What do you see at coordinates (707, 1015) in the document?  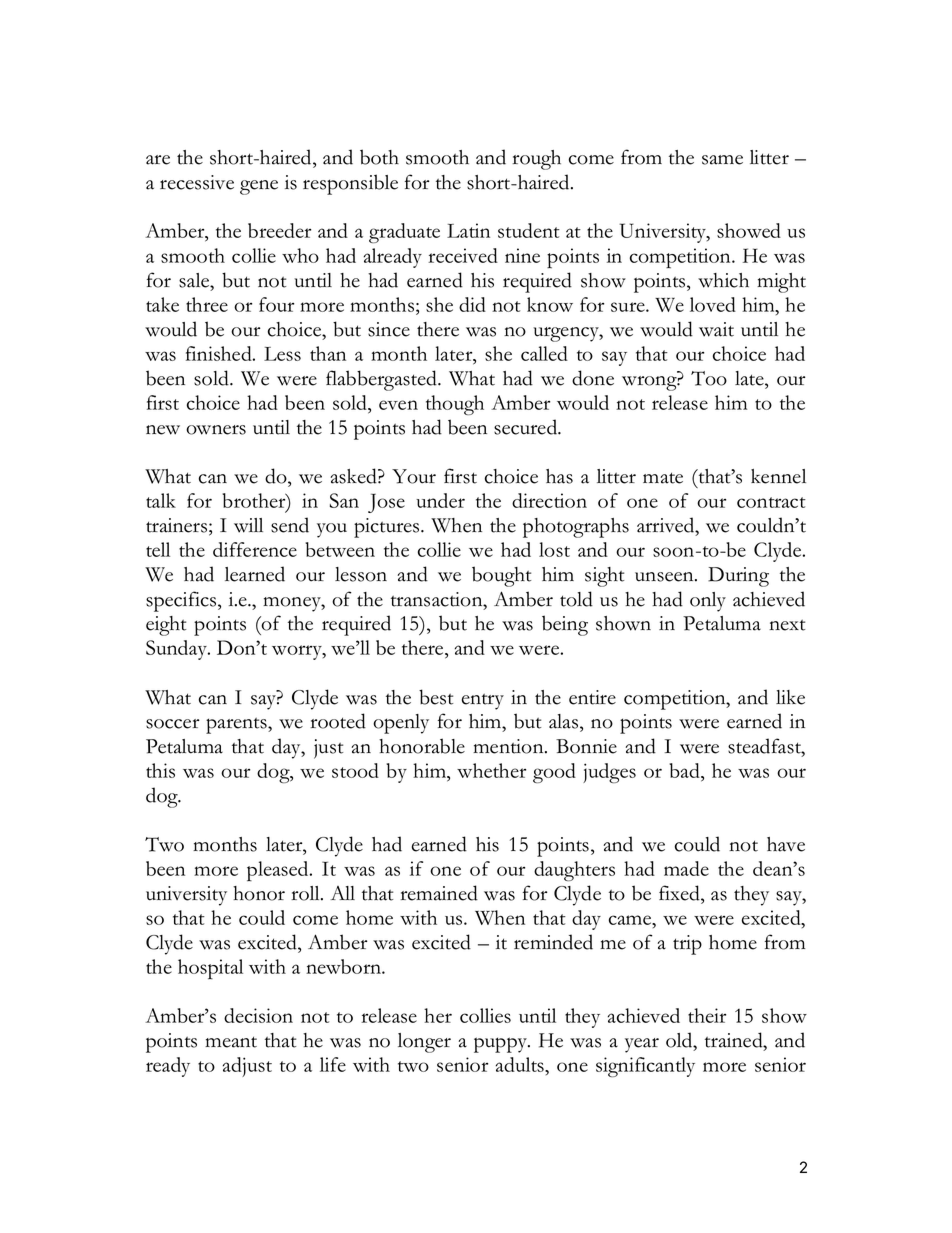 I see `their` at bounding box center [707, 1015].
